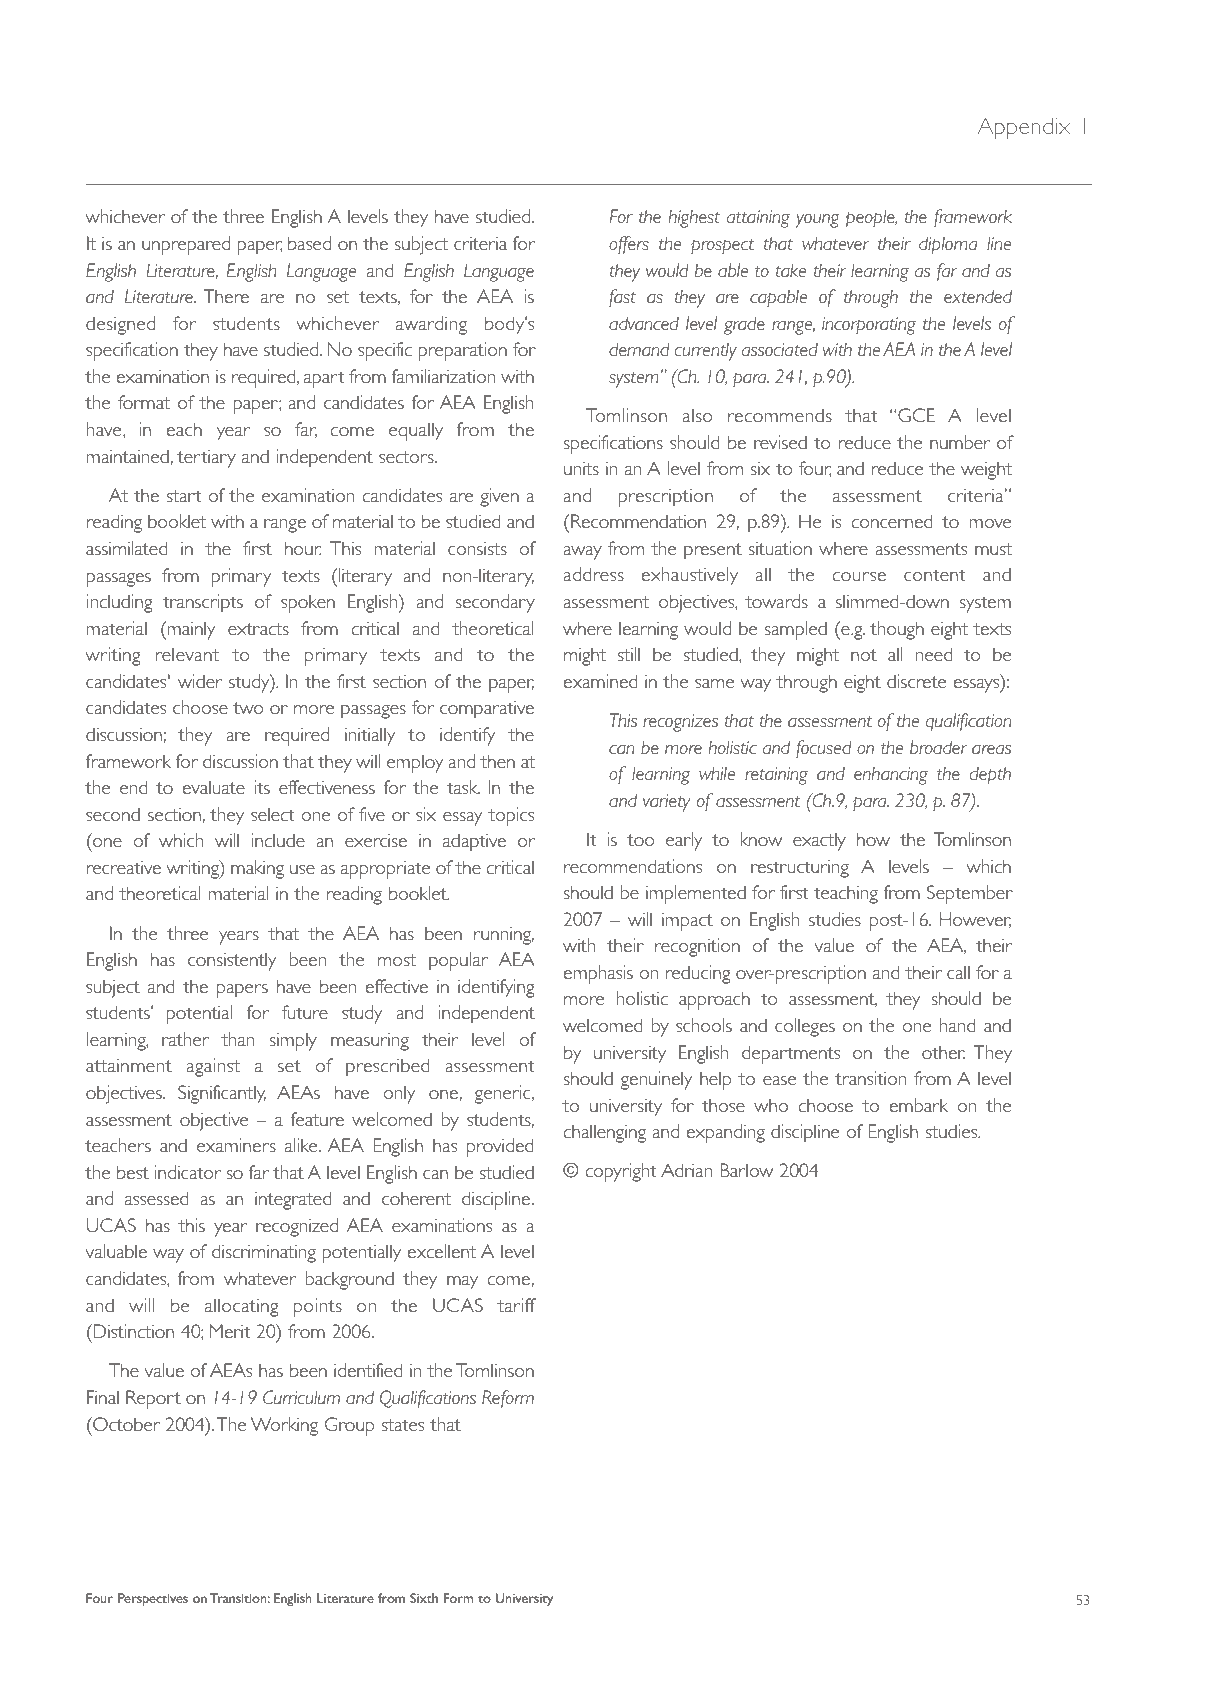  I want to click on tariff, so click(516, 1305).
